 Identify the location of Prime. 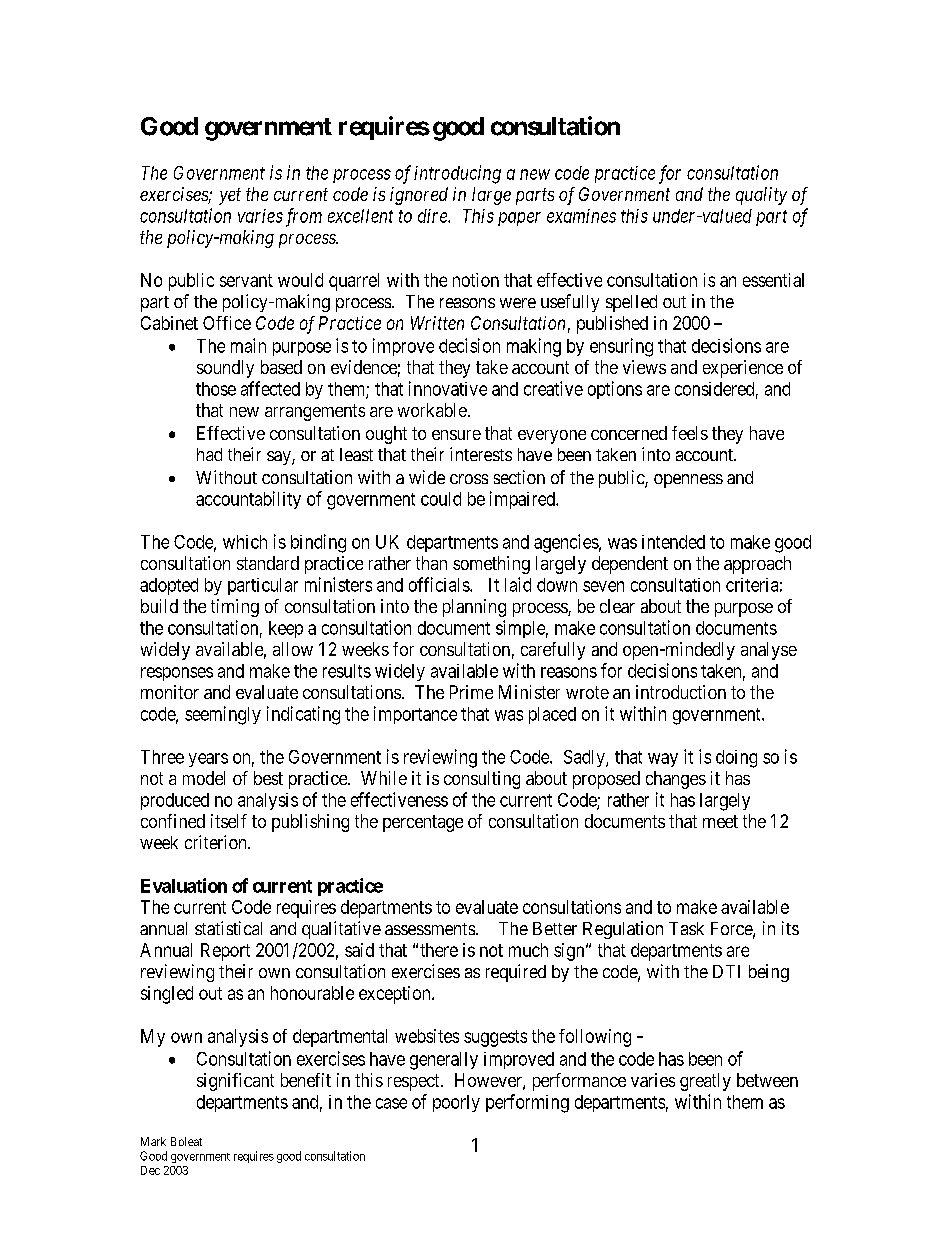
(471, 692).
